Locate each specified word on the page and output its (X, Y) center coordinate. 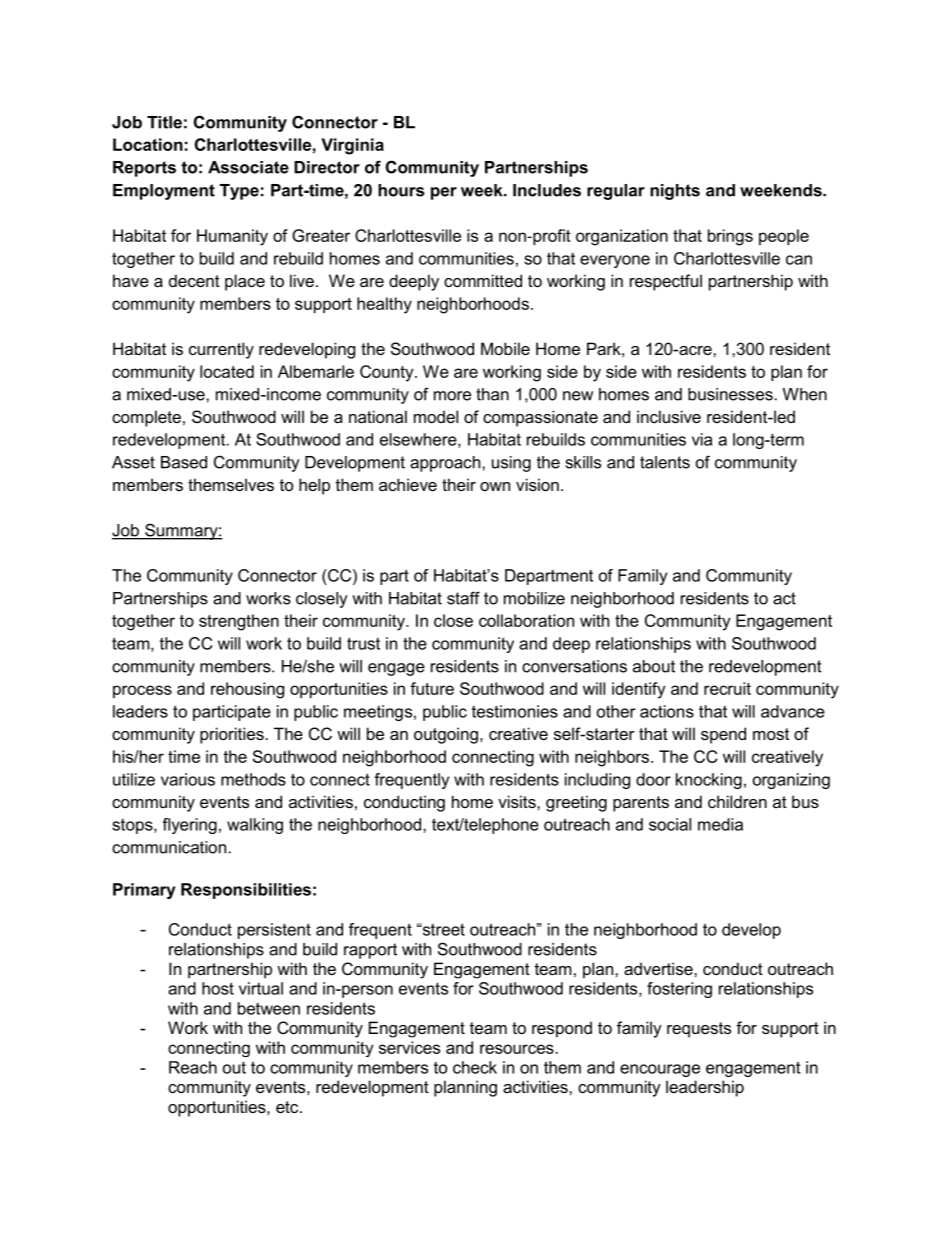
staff (463, 598)
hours (401, 190)
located (227, 371)
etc (288, 1107)
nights (675, 192)
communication (169, 847)
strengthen (239, 622)
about (654, 666)
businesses (730, 394)
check (475, 1067)
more (452, 396)
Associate (248, 167)
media (720, 824)
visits (518, 801)
